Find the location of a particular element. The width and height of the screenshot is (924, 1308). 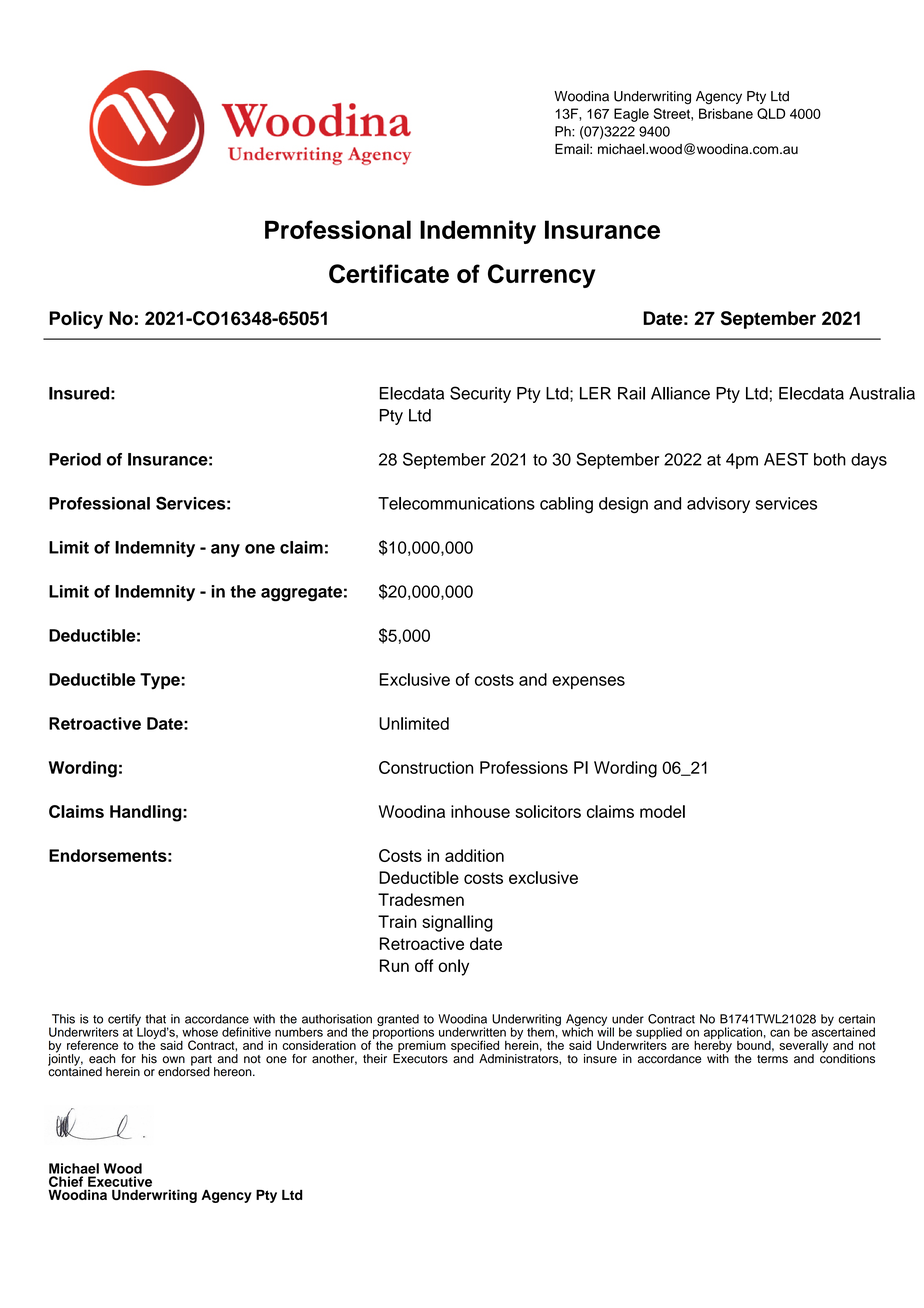

addition is located at coordinates (474, 855).
